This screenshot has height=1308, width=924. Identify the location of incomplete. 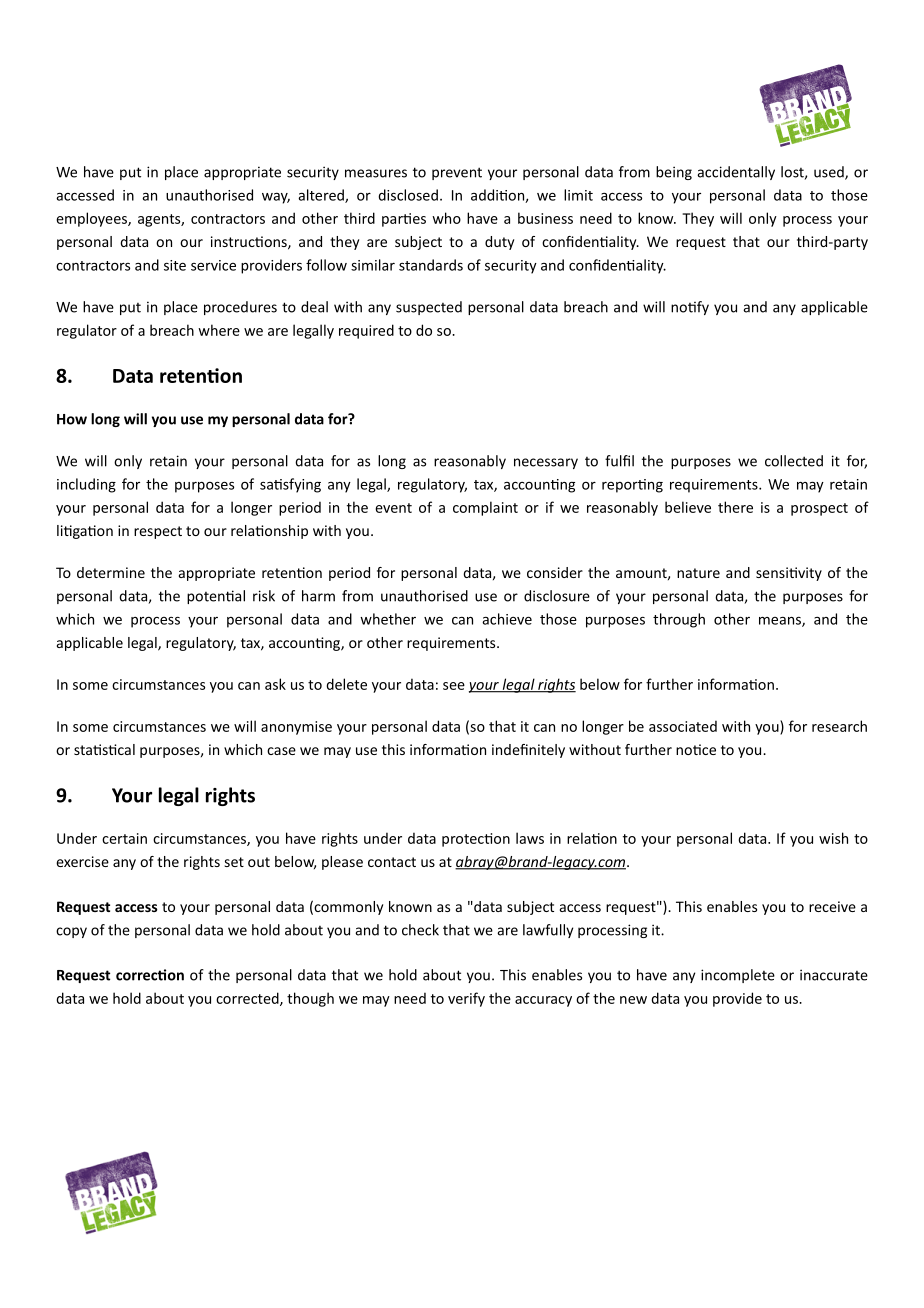
(738, 976).
